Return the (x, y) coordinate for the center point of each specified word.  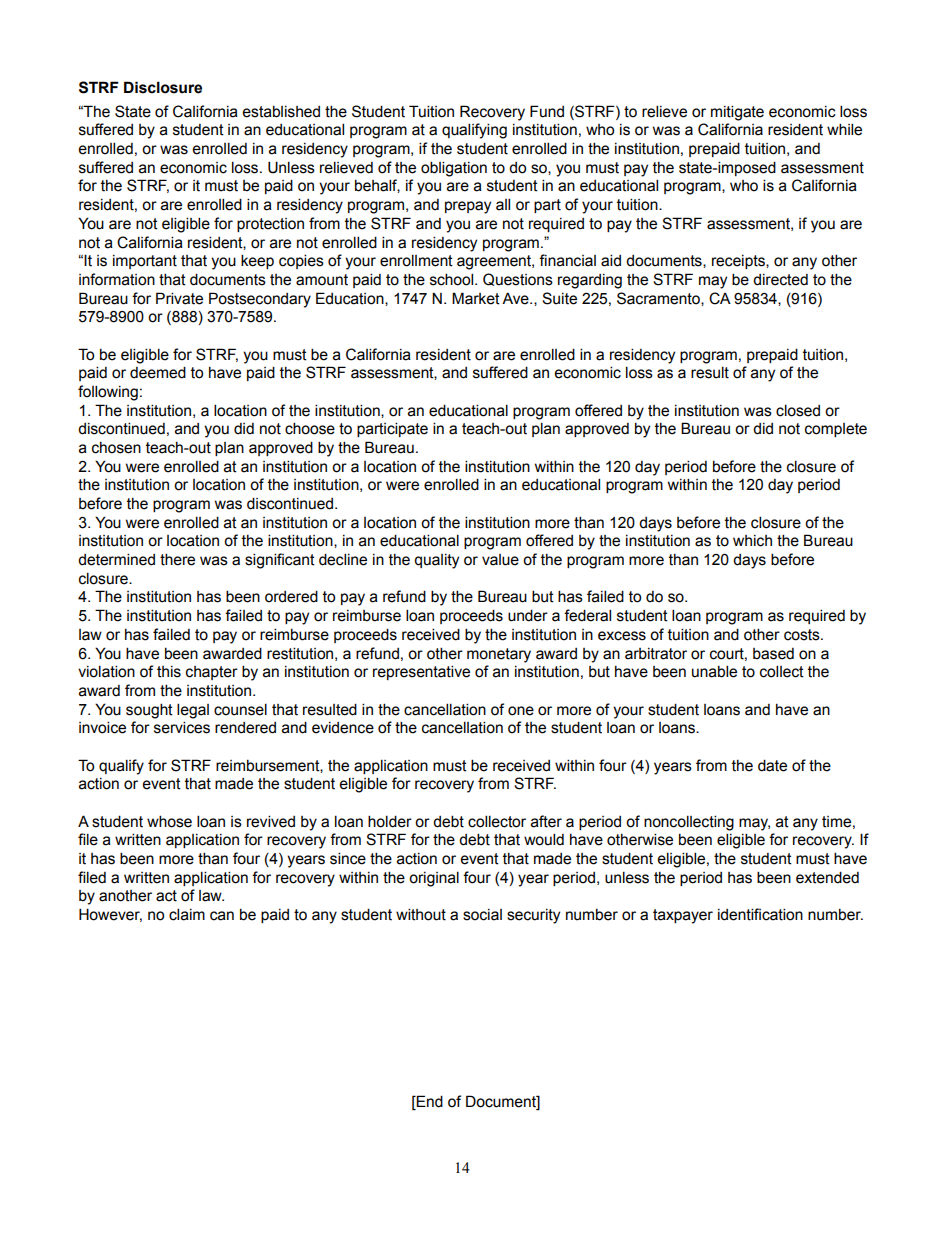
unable (714, 671)
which (752, 541)
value (500, 560)
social (482, 915)
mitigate (737, 113)
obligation (454, 169)
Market (476, 298)
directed (780, 280)
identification (760, 914)
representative (421, 672)
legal (193, 711)
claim (187, 914)
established (281, 111)
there (177, 559)
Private (179, 298)
